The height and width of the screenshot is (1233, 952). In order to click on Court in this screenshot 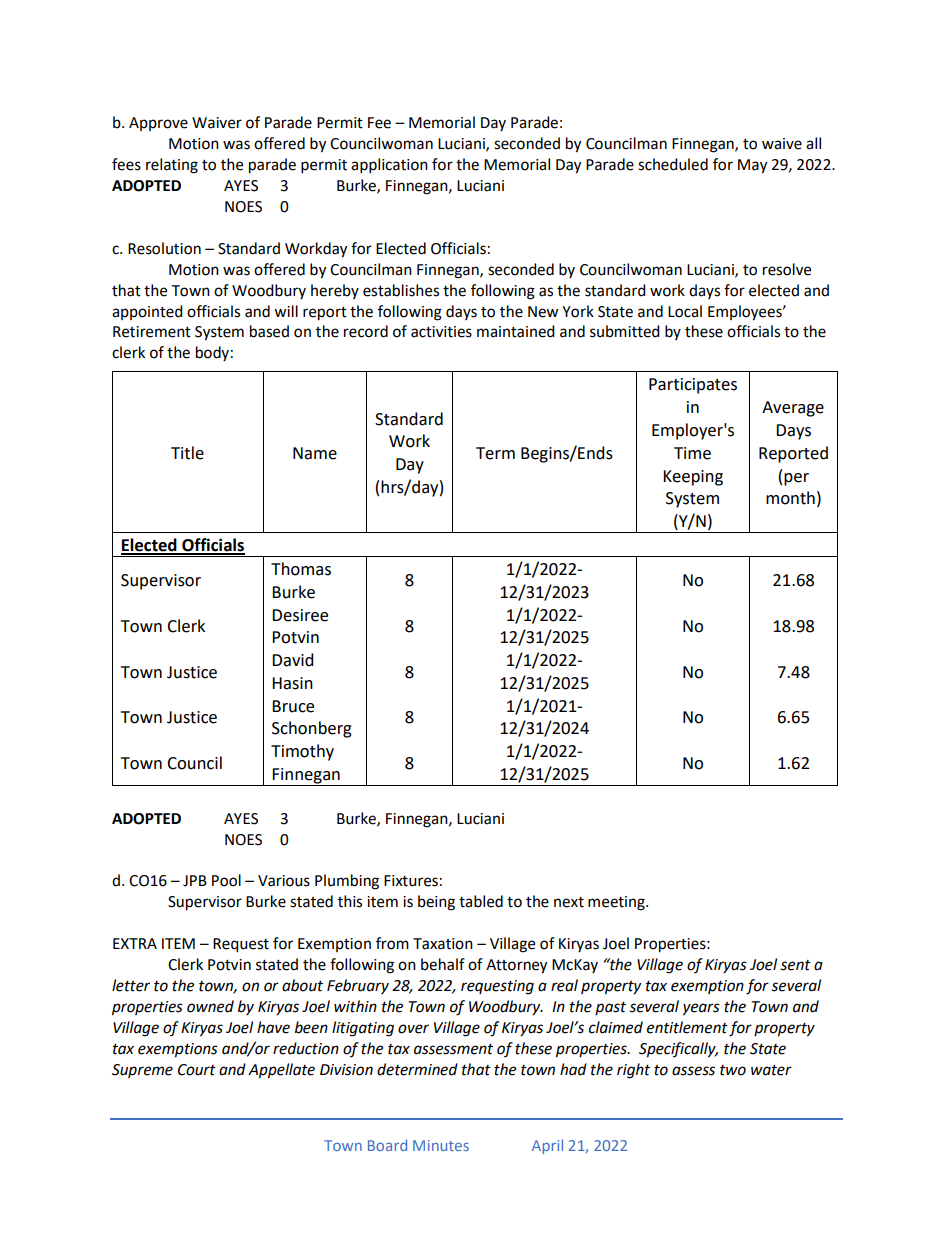, I will do `click(197, 1070)`.
